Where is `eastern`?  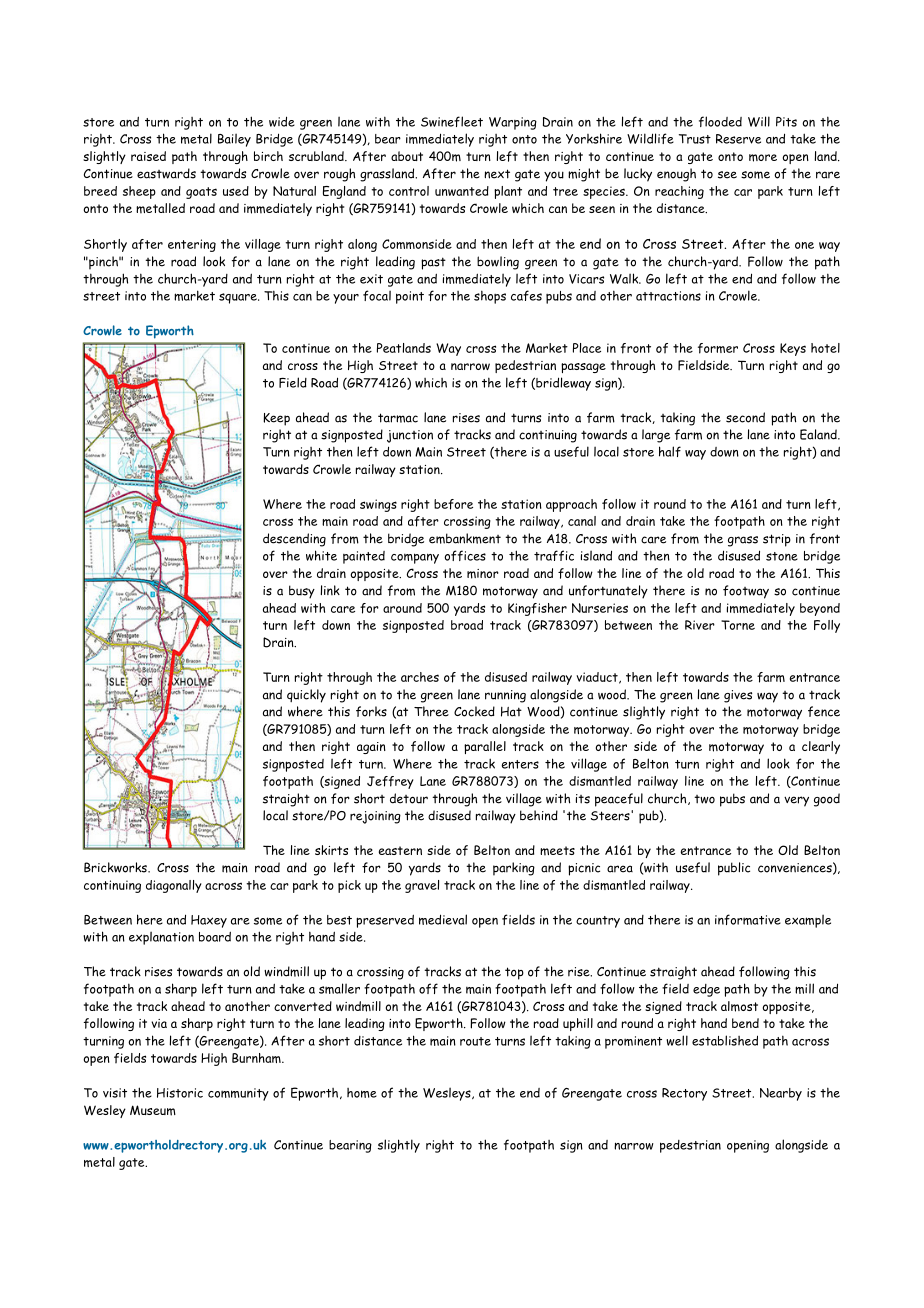 eastern is located at coordinates (400, 850).
